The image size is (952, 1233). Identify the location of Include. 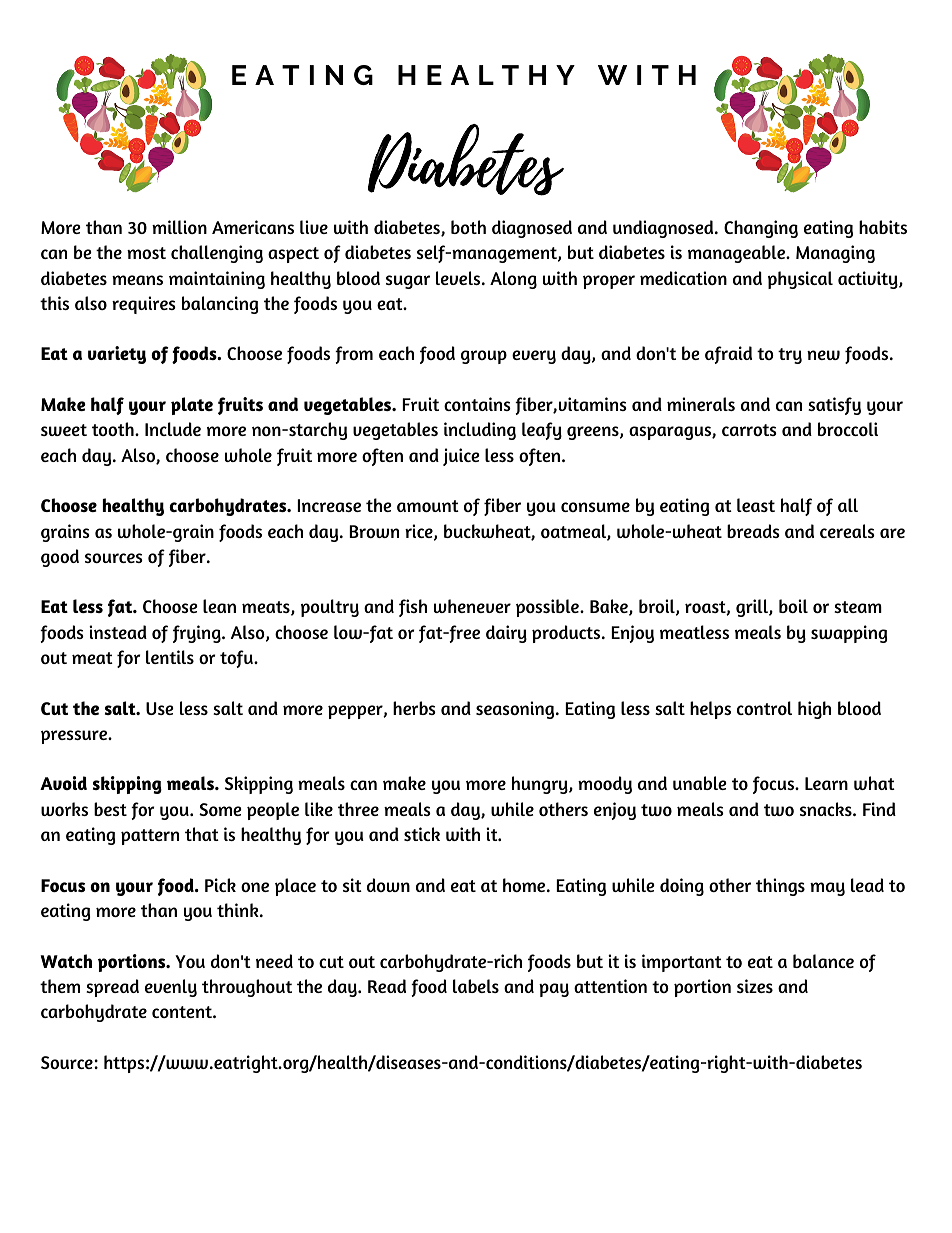
(173, 429).
